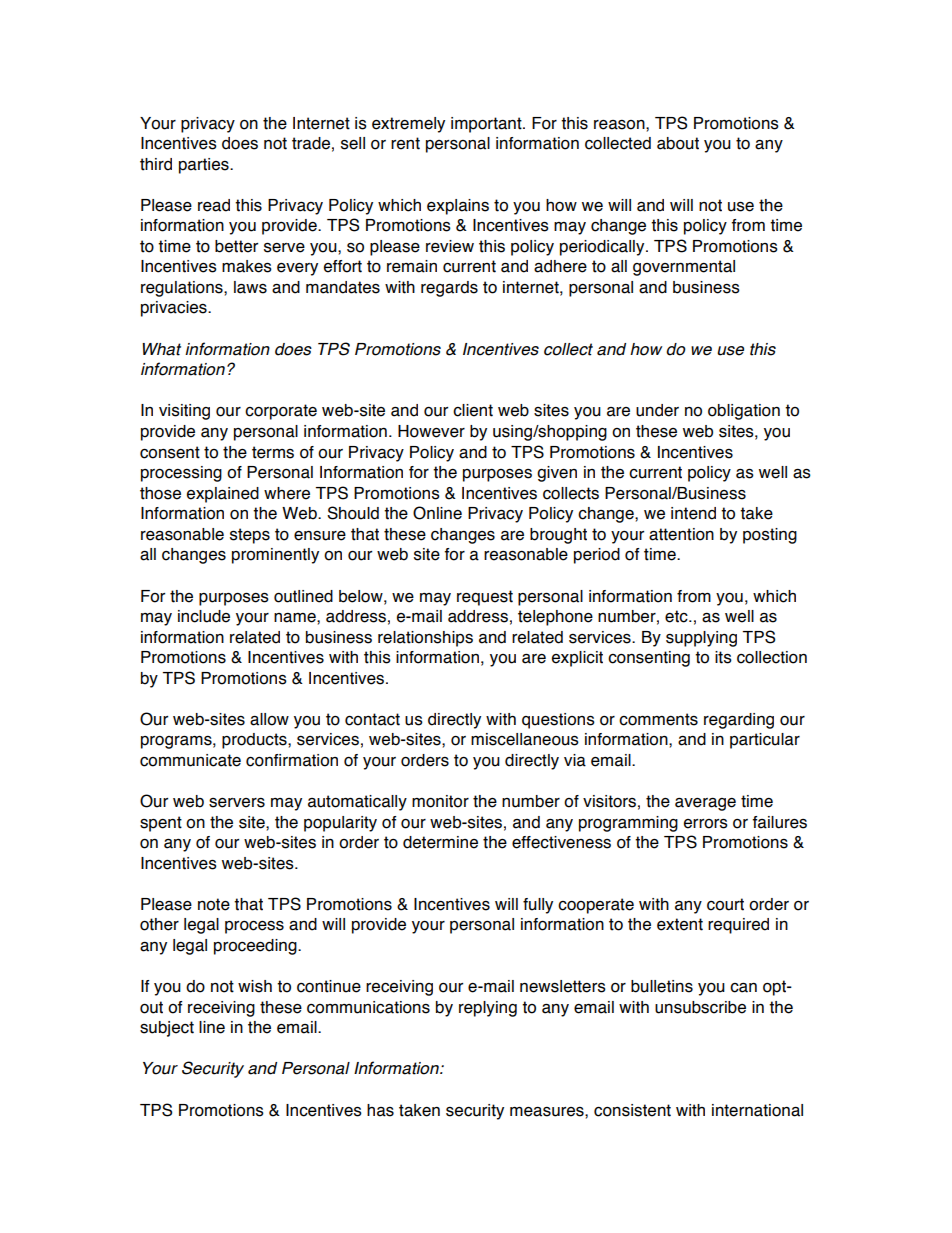 Image resolution: width=952 pixels, height=1233 pixels. I want to click on subject, so click(167, 1029).
